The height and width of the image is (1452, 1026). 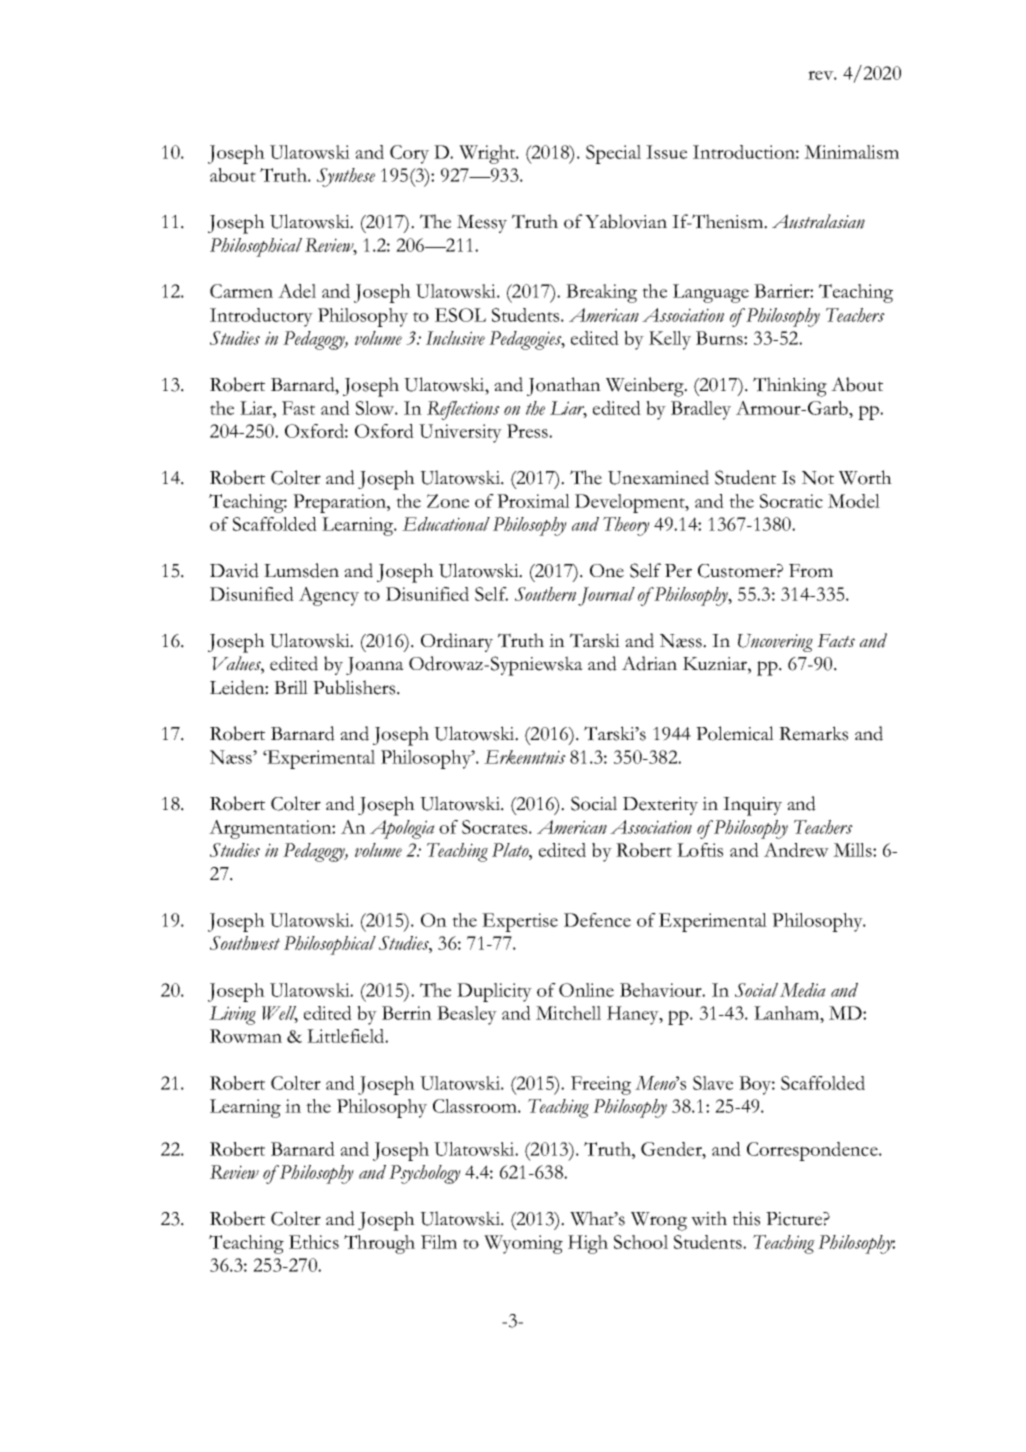 What do you see at coordinates (409, 154) in the image?
I see `Cory` at bounding box center [409, 154].
